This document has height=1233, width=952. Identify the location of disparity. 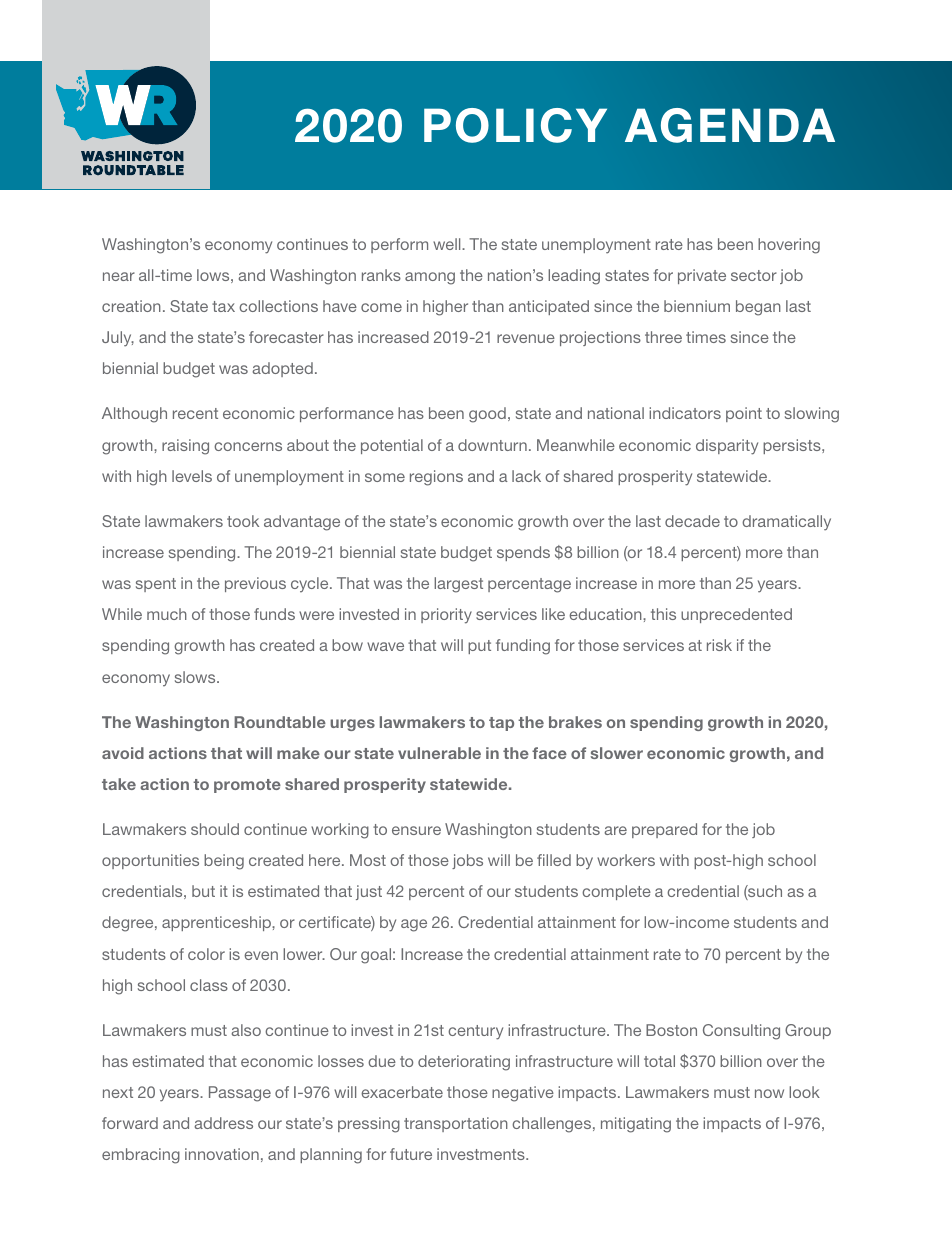
(727, 447).
